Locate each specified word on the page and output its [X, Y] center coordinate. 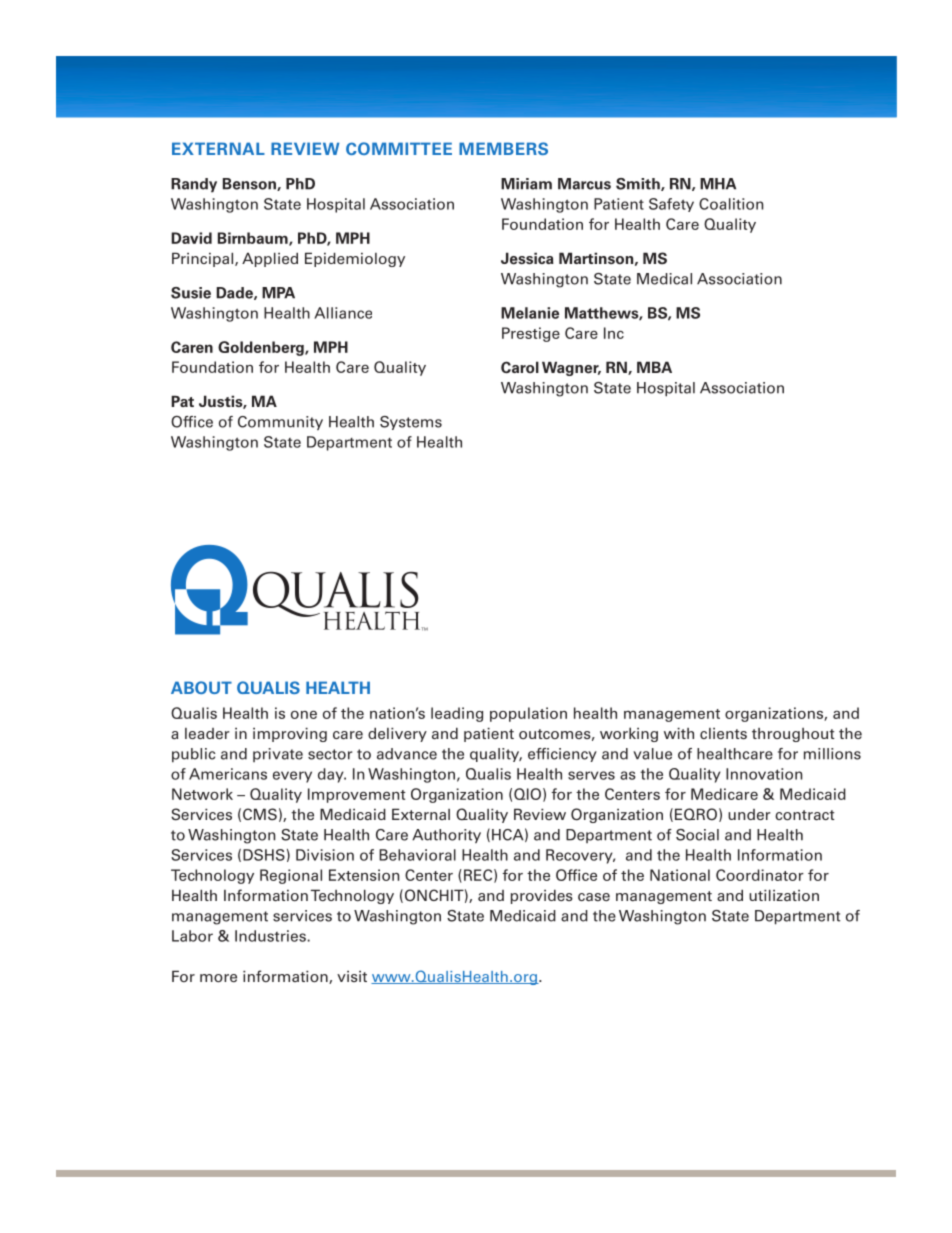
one [304, 714]
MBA [654, 367]
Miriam [526, 184]
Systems [411, 423]
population [528, 714]
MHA [718, 184]
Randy [194, 185]
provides [542, 897]
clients [723, 733]
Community [280, 423]
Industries [271, 936]
